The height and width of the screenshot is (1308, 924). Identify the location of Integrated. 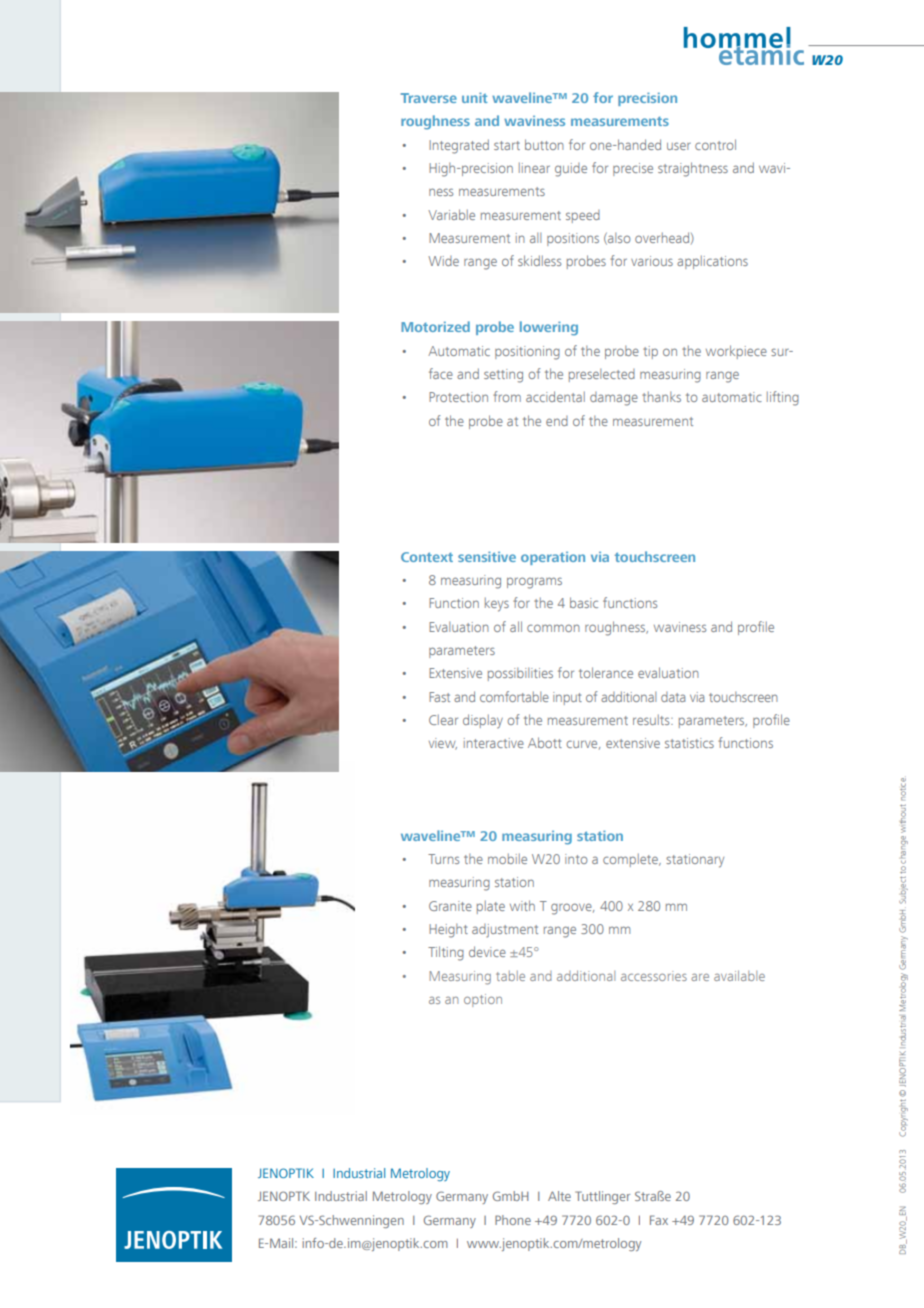
(459, 146).
